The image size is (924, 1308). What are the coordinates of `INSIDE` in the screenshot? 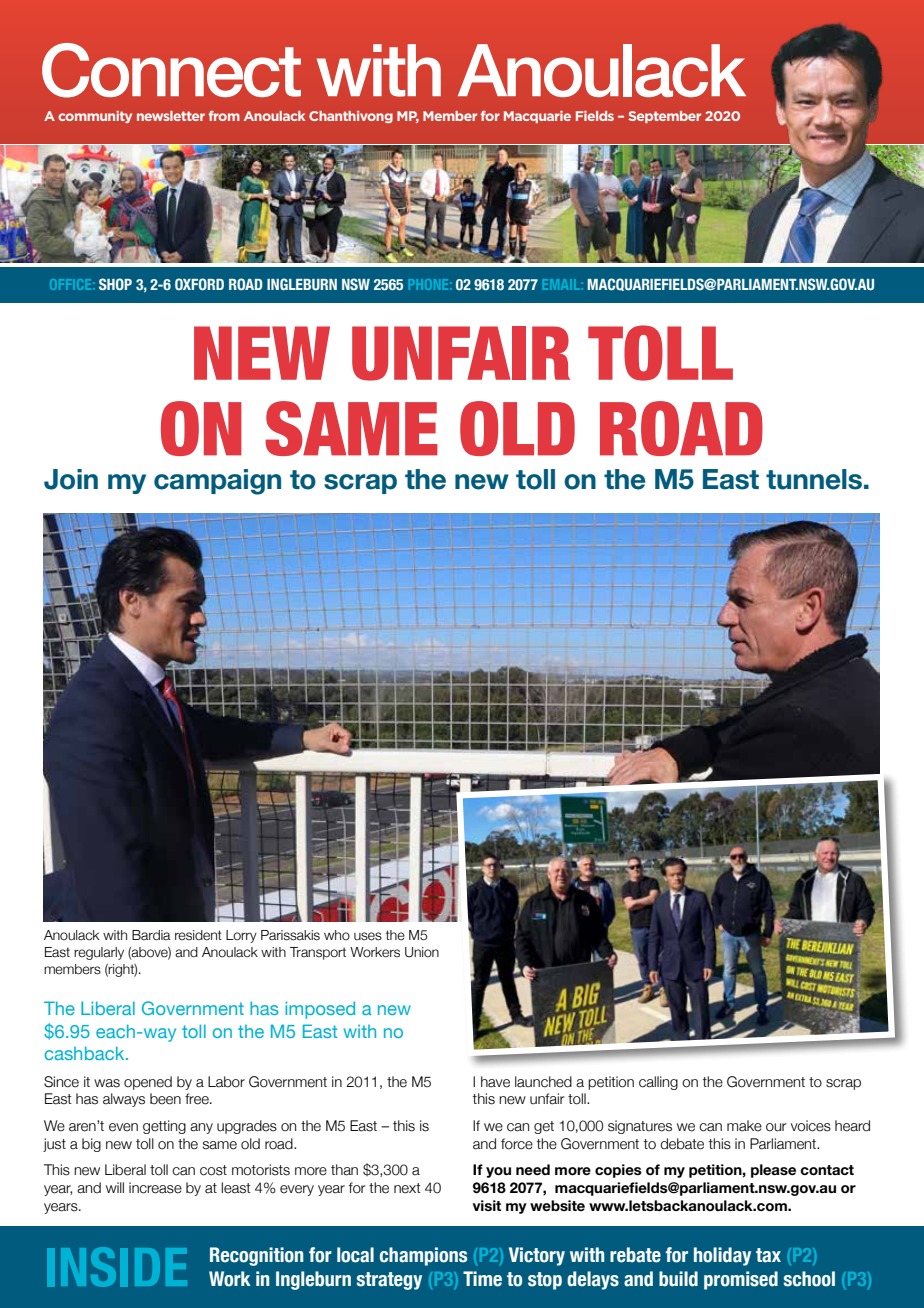 It's located at (117, 1267).
